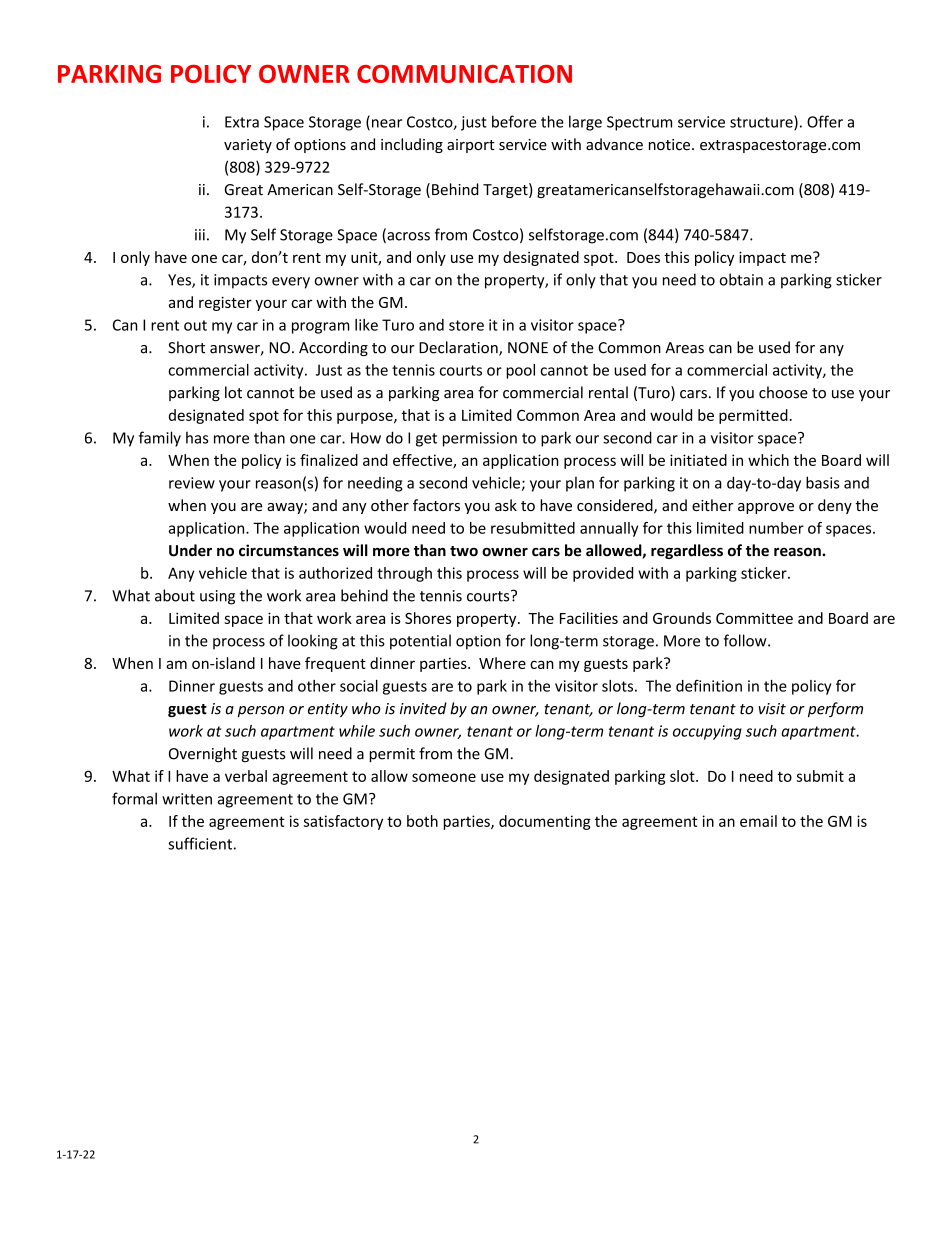 The height and width of the document is (1233, 952). What do you see at coordinates (741, 279) in the document?
I see `obtain` at bounding box center [741, 279].
